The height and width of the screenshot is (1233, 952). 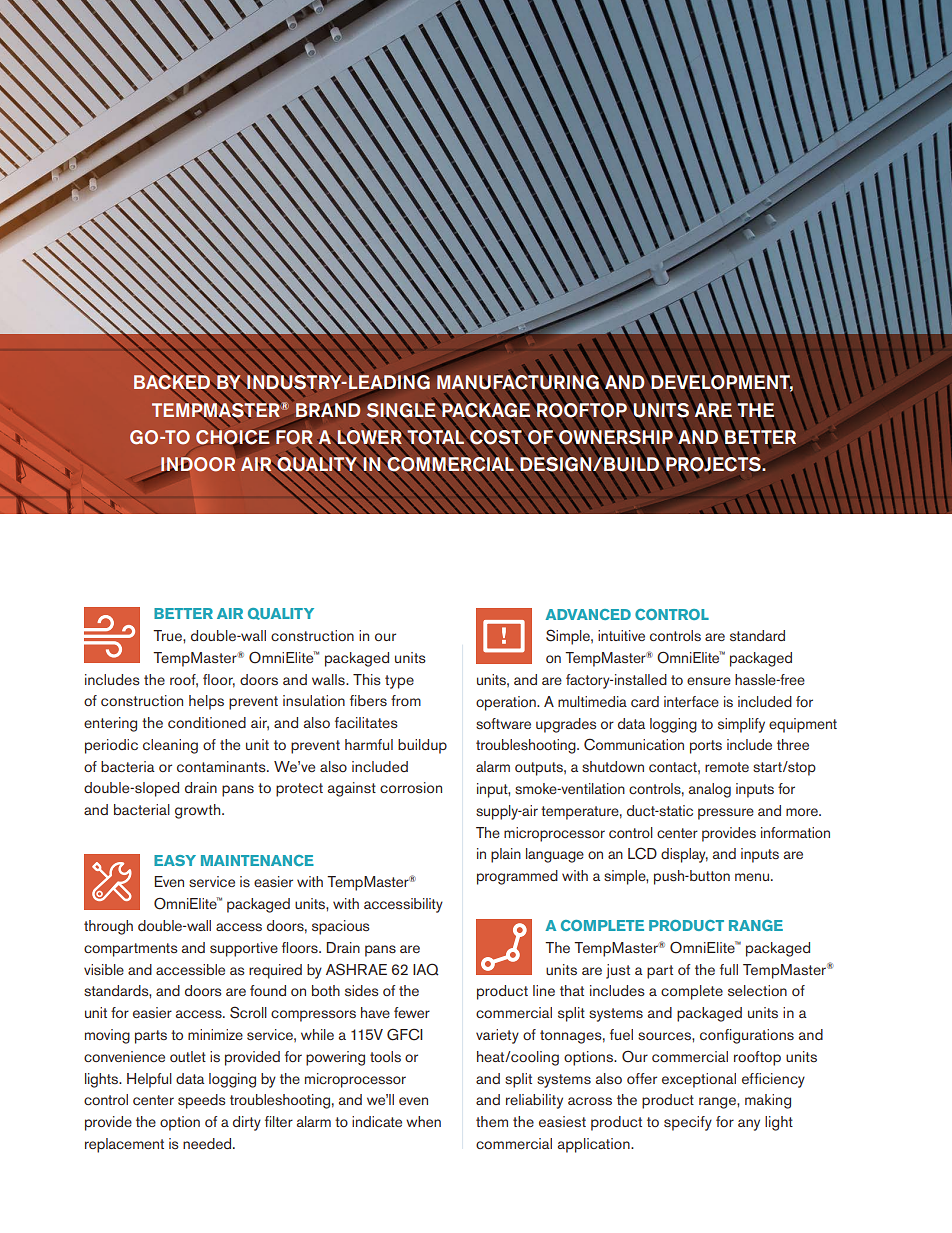 I want to click on contaminants, so click(x=222, y=766).
